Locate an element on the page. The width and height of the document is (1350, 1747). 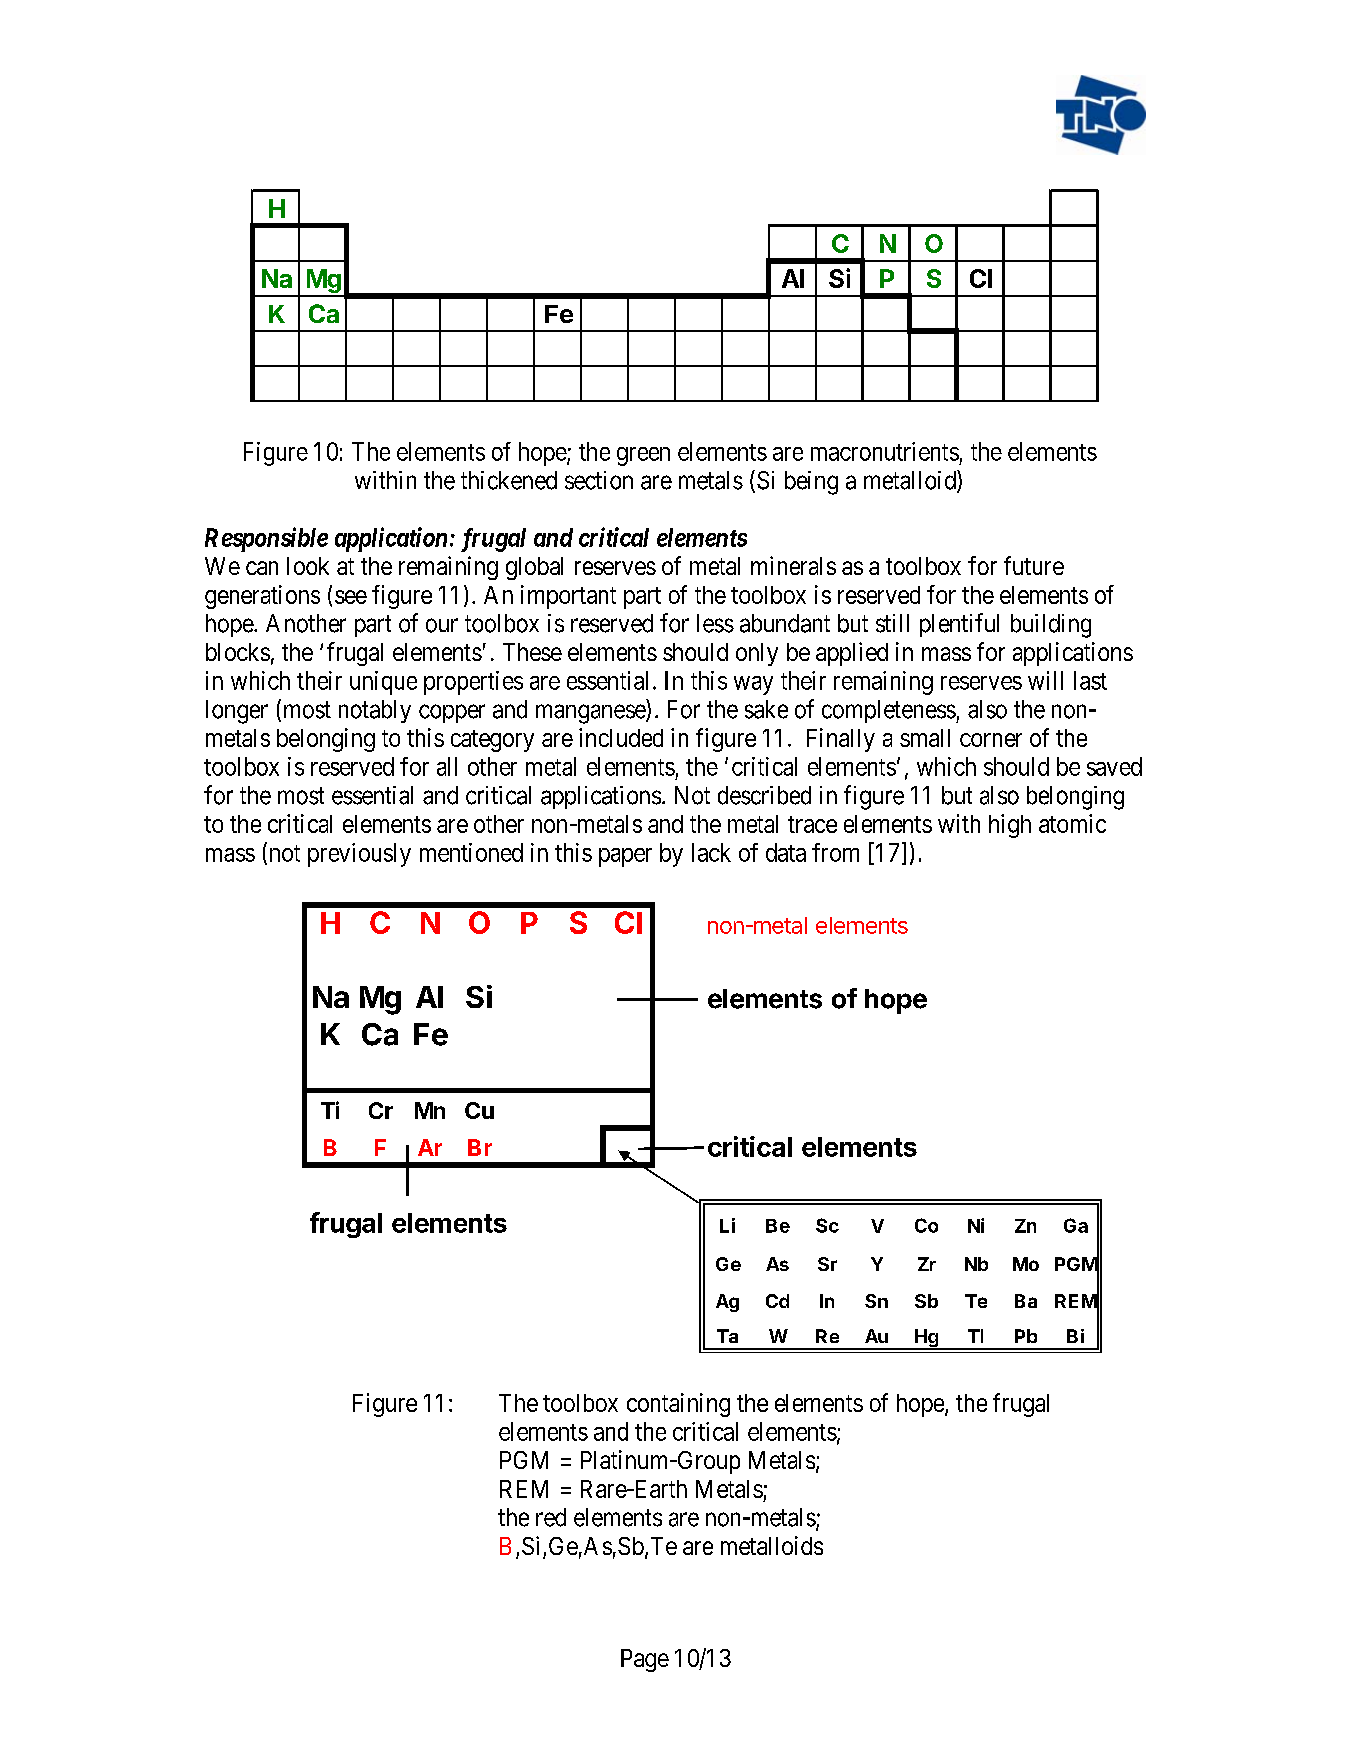
previously is located at coordinates (359, 855).
